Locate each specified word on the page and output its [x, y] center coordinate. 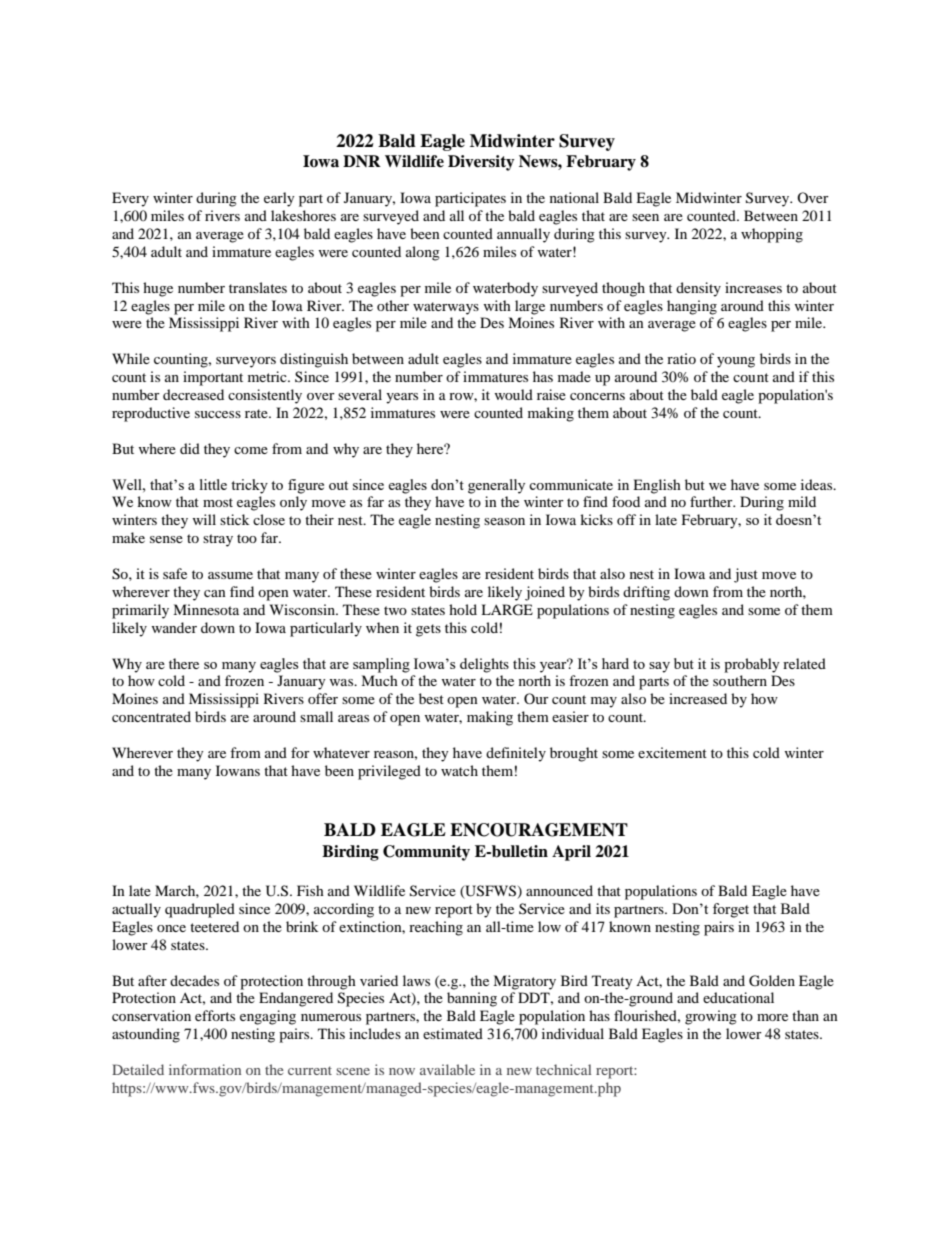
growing [711, 1017]
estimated [453, 1033]
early [279, 199]
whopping [772, 235]
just [746, 575]
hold [463, 609]
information [205, 1069]
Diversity [481, 163]
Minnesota [206, 609]
